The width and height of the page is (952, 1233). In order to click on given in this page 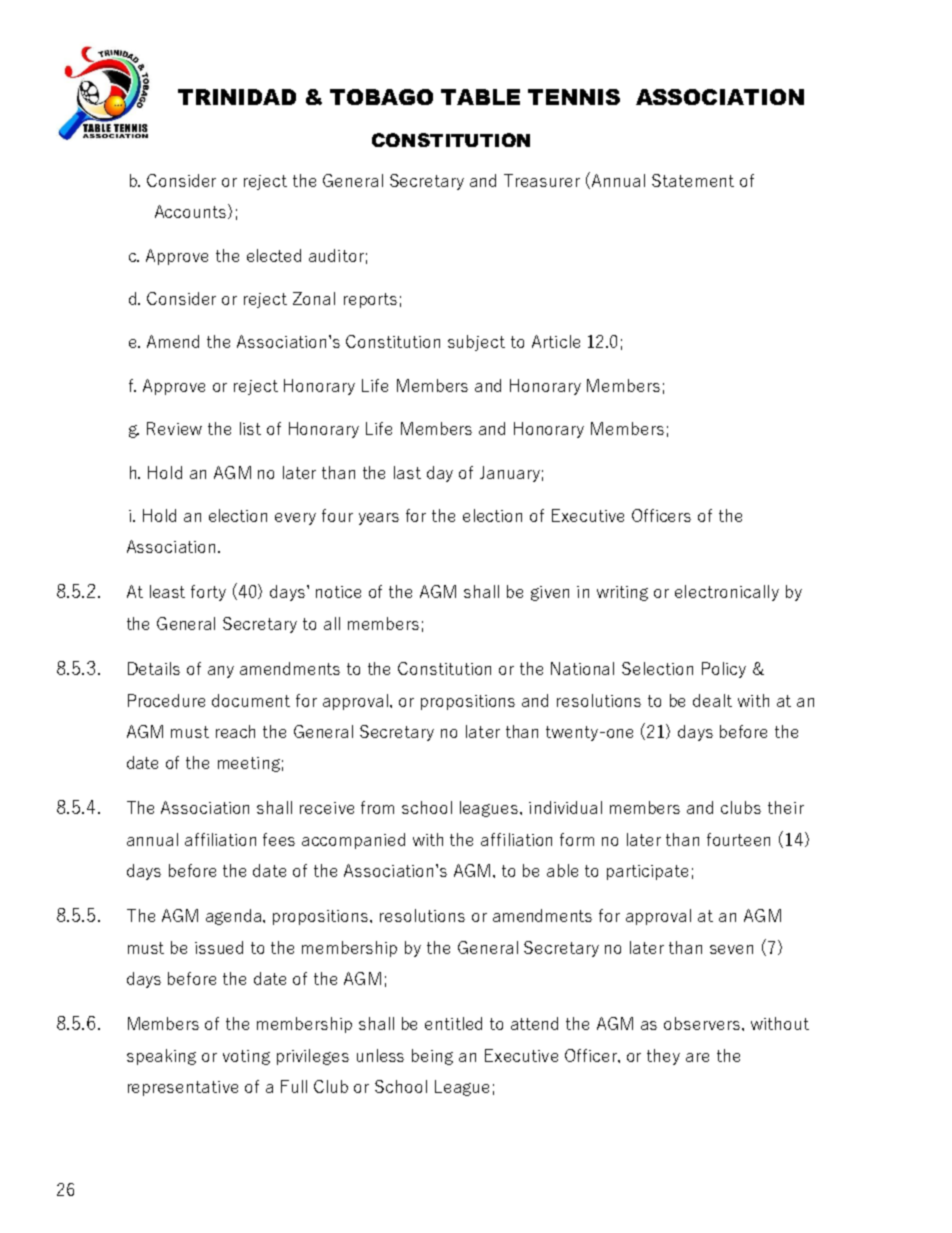, I will do `click(550, 593)`.
